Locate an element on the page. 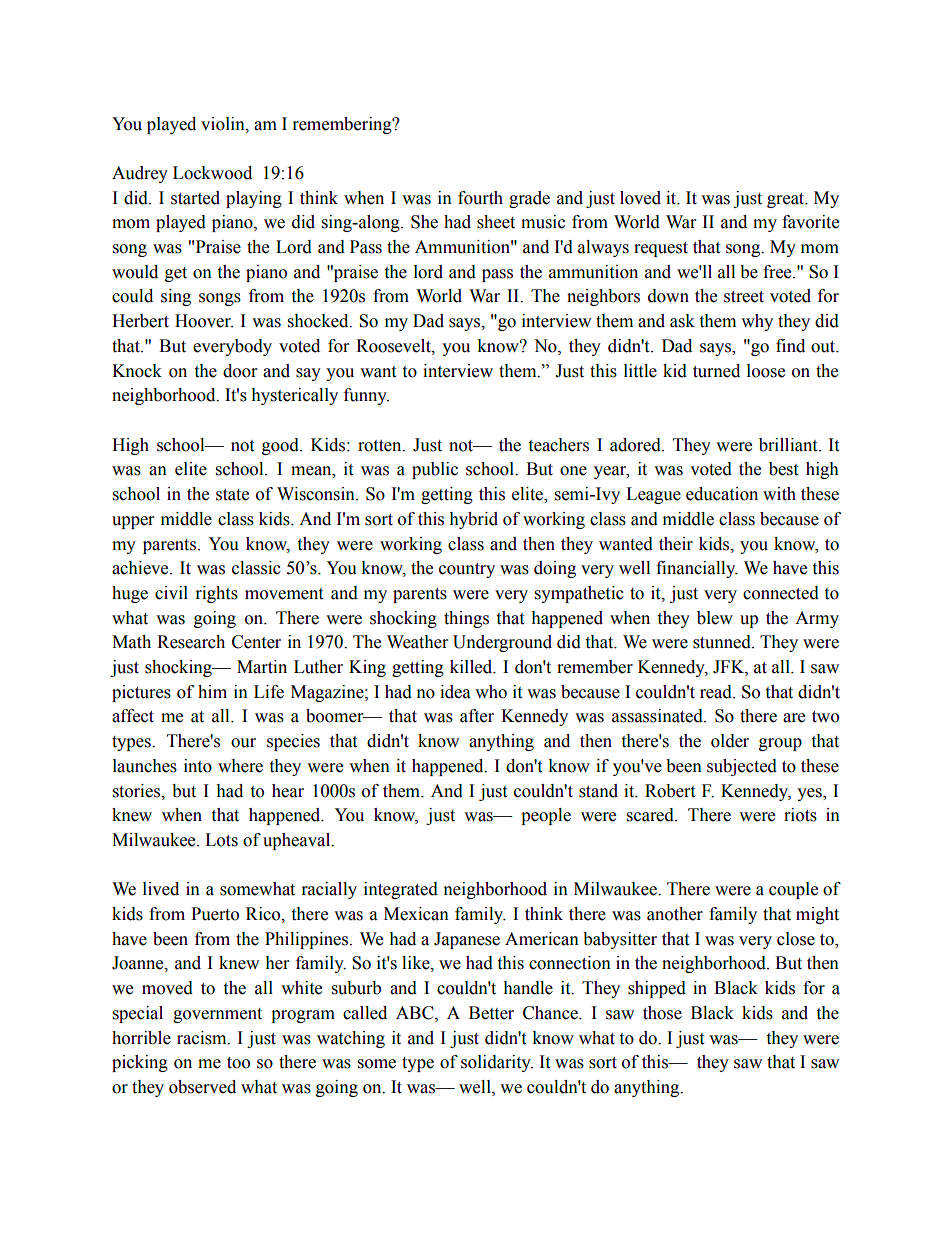  people is located at coordinates (546, 816).
